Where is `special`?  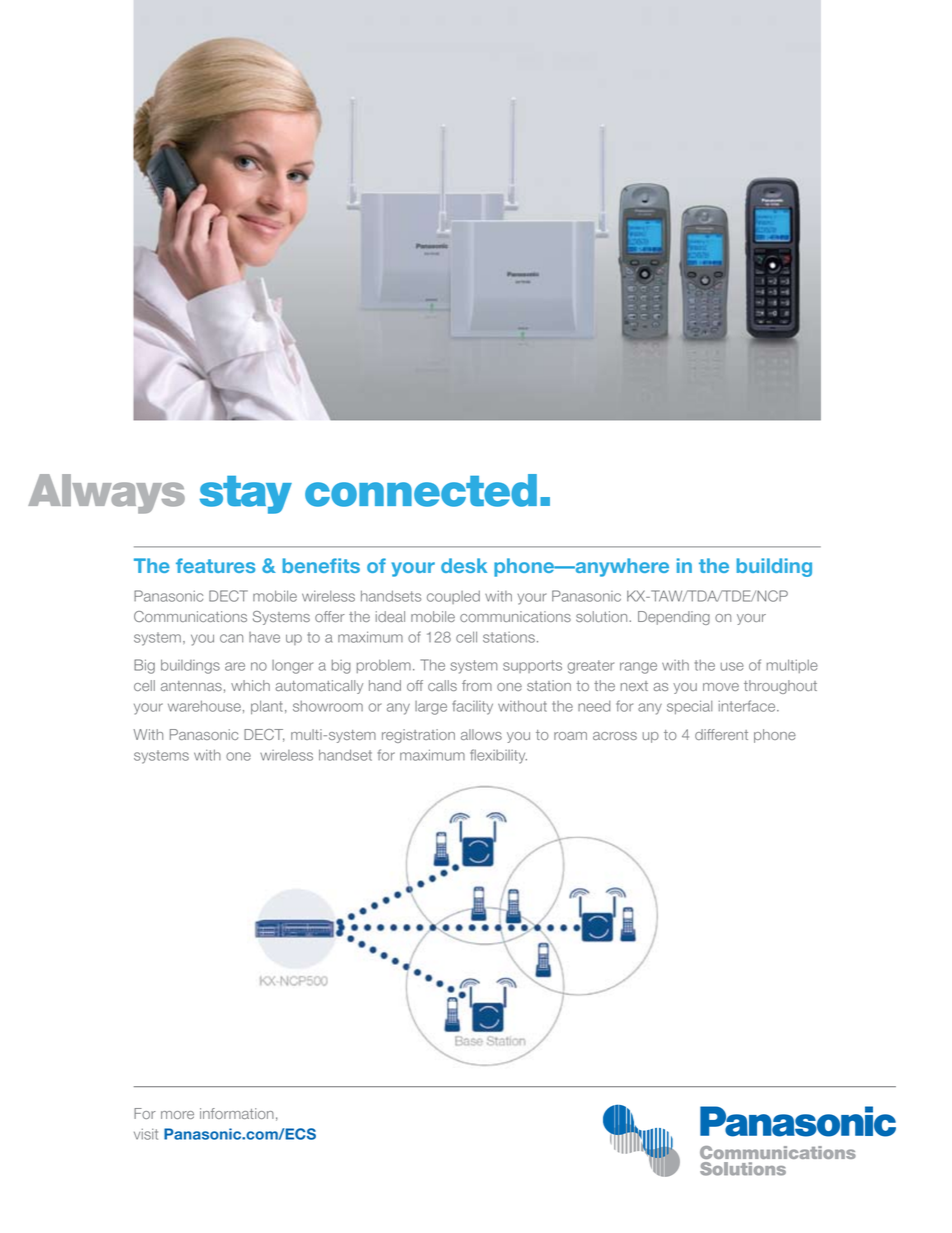 special is located at coordinates (689, 707).
